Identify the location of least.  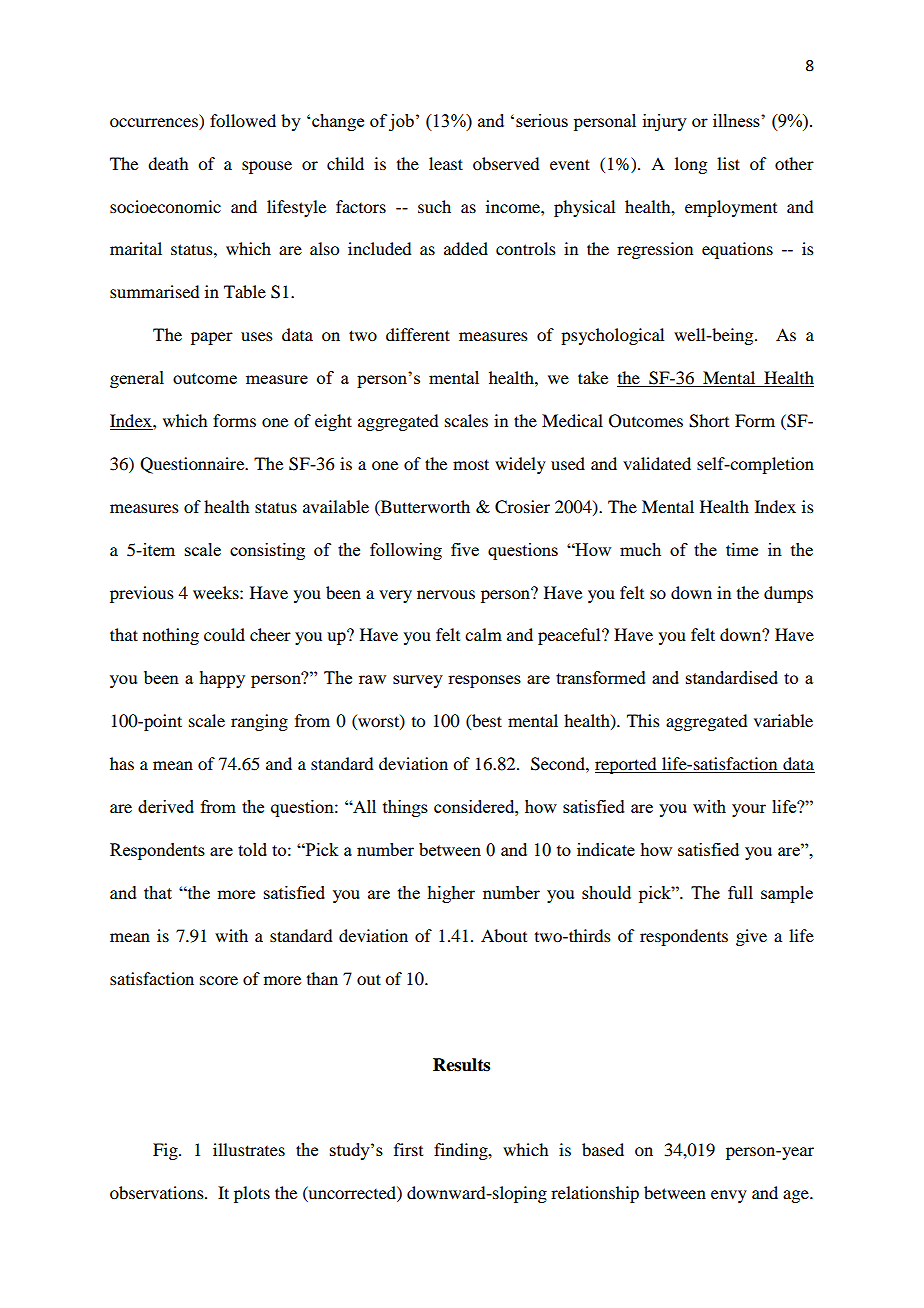
(446, 163).
